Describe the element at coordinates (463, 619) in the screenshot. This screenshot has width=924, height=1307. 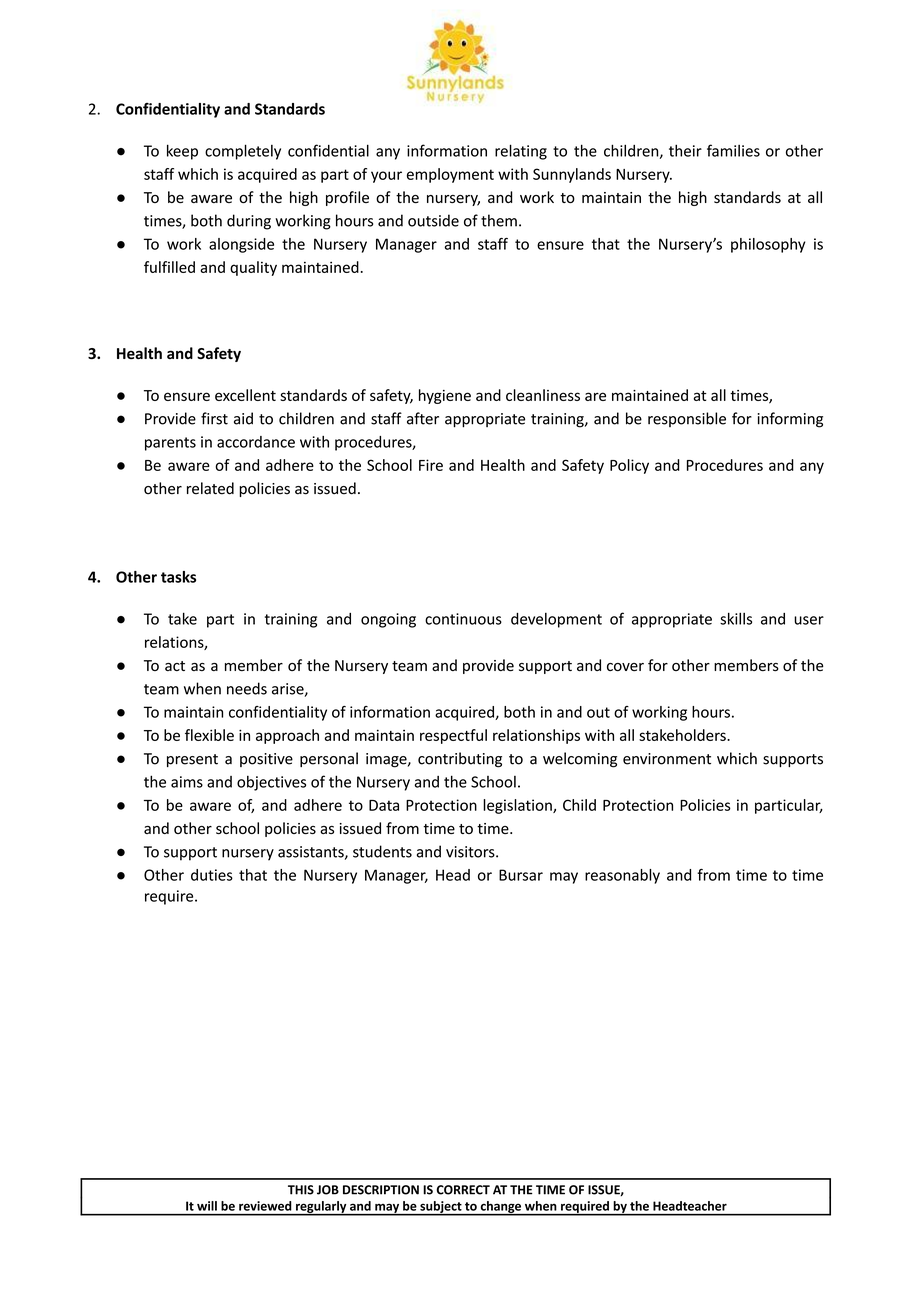
I see `continuous` at that location.
